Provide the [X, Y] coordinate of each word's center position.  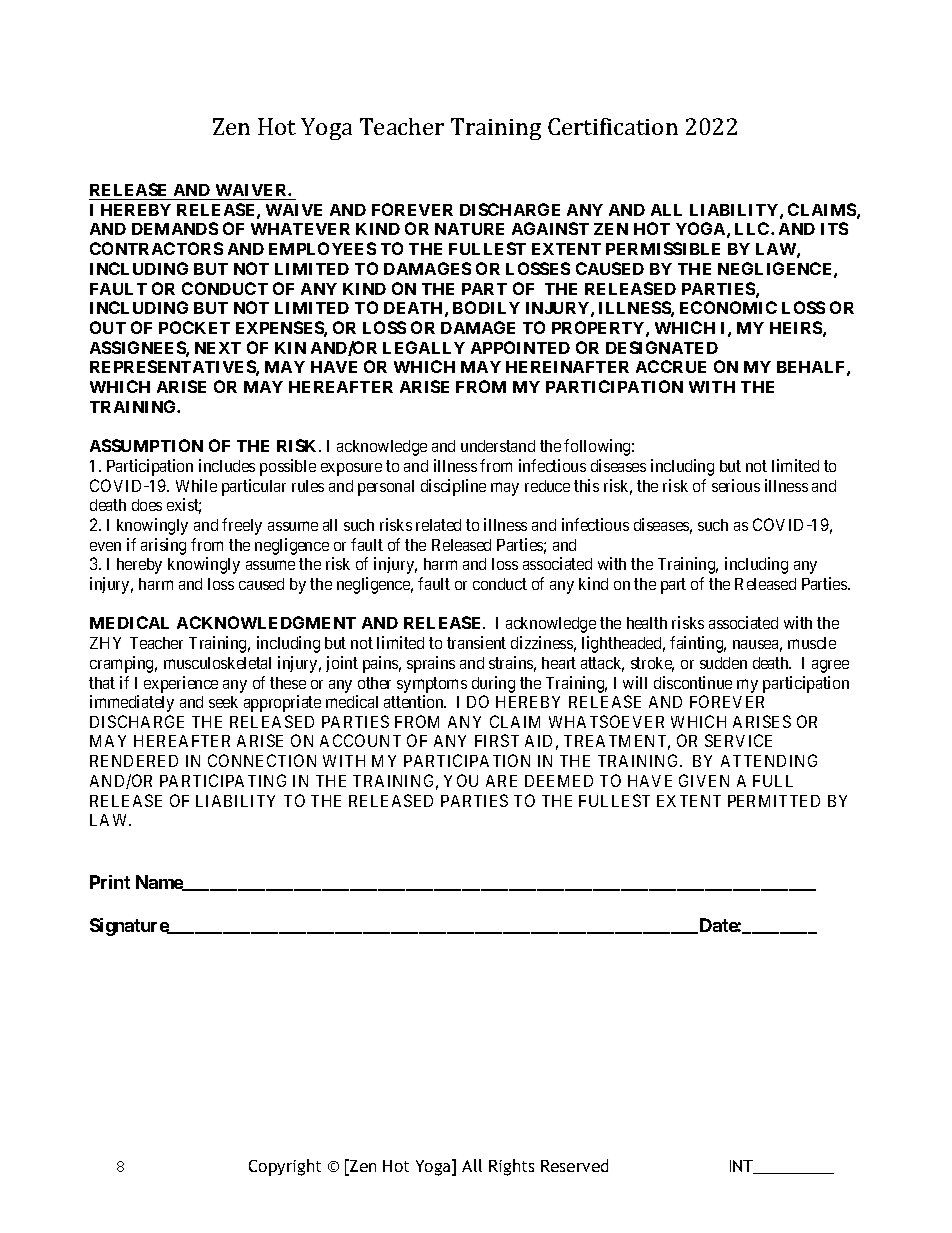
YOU [461, 780]
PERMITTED [774, 801]
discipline [453, 487]
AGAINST [550, 228]
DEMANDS [175, 228]
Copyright [285, 1167]
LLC [753, 228]
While [196, 485]
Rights [511, 1167]
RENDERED [134, 761]
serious [736, 485]
